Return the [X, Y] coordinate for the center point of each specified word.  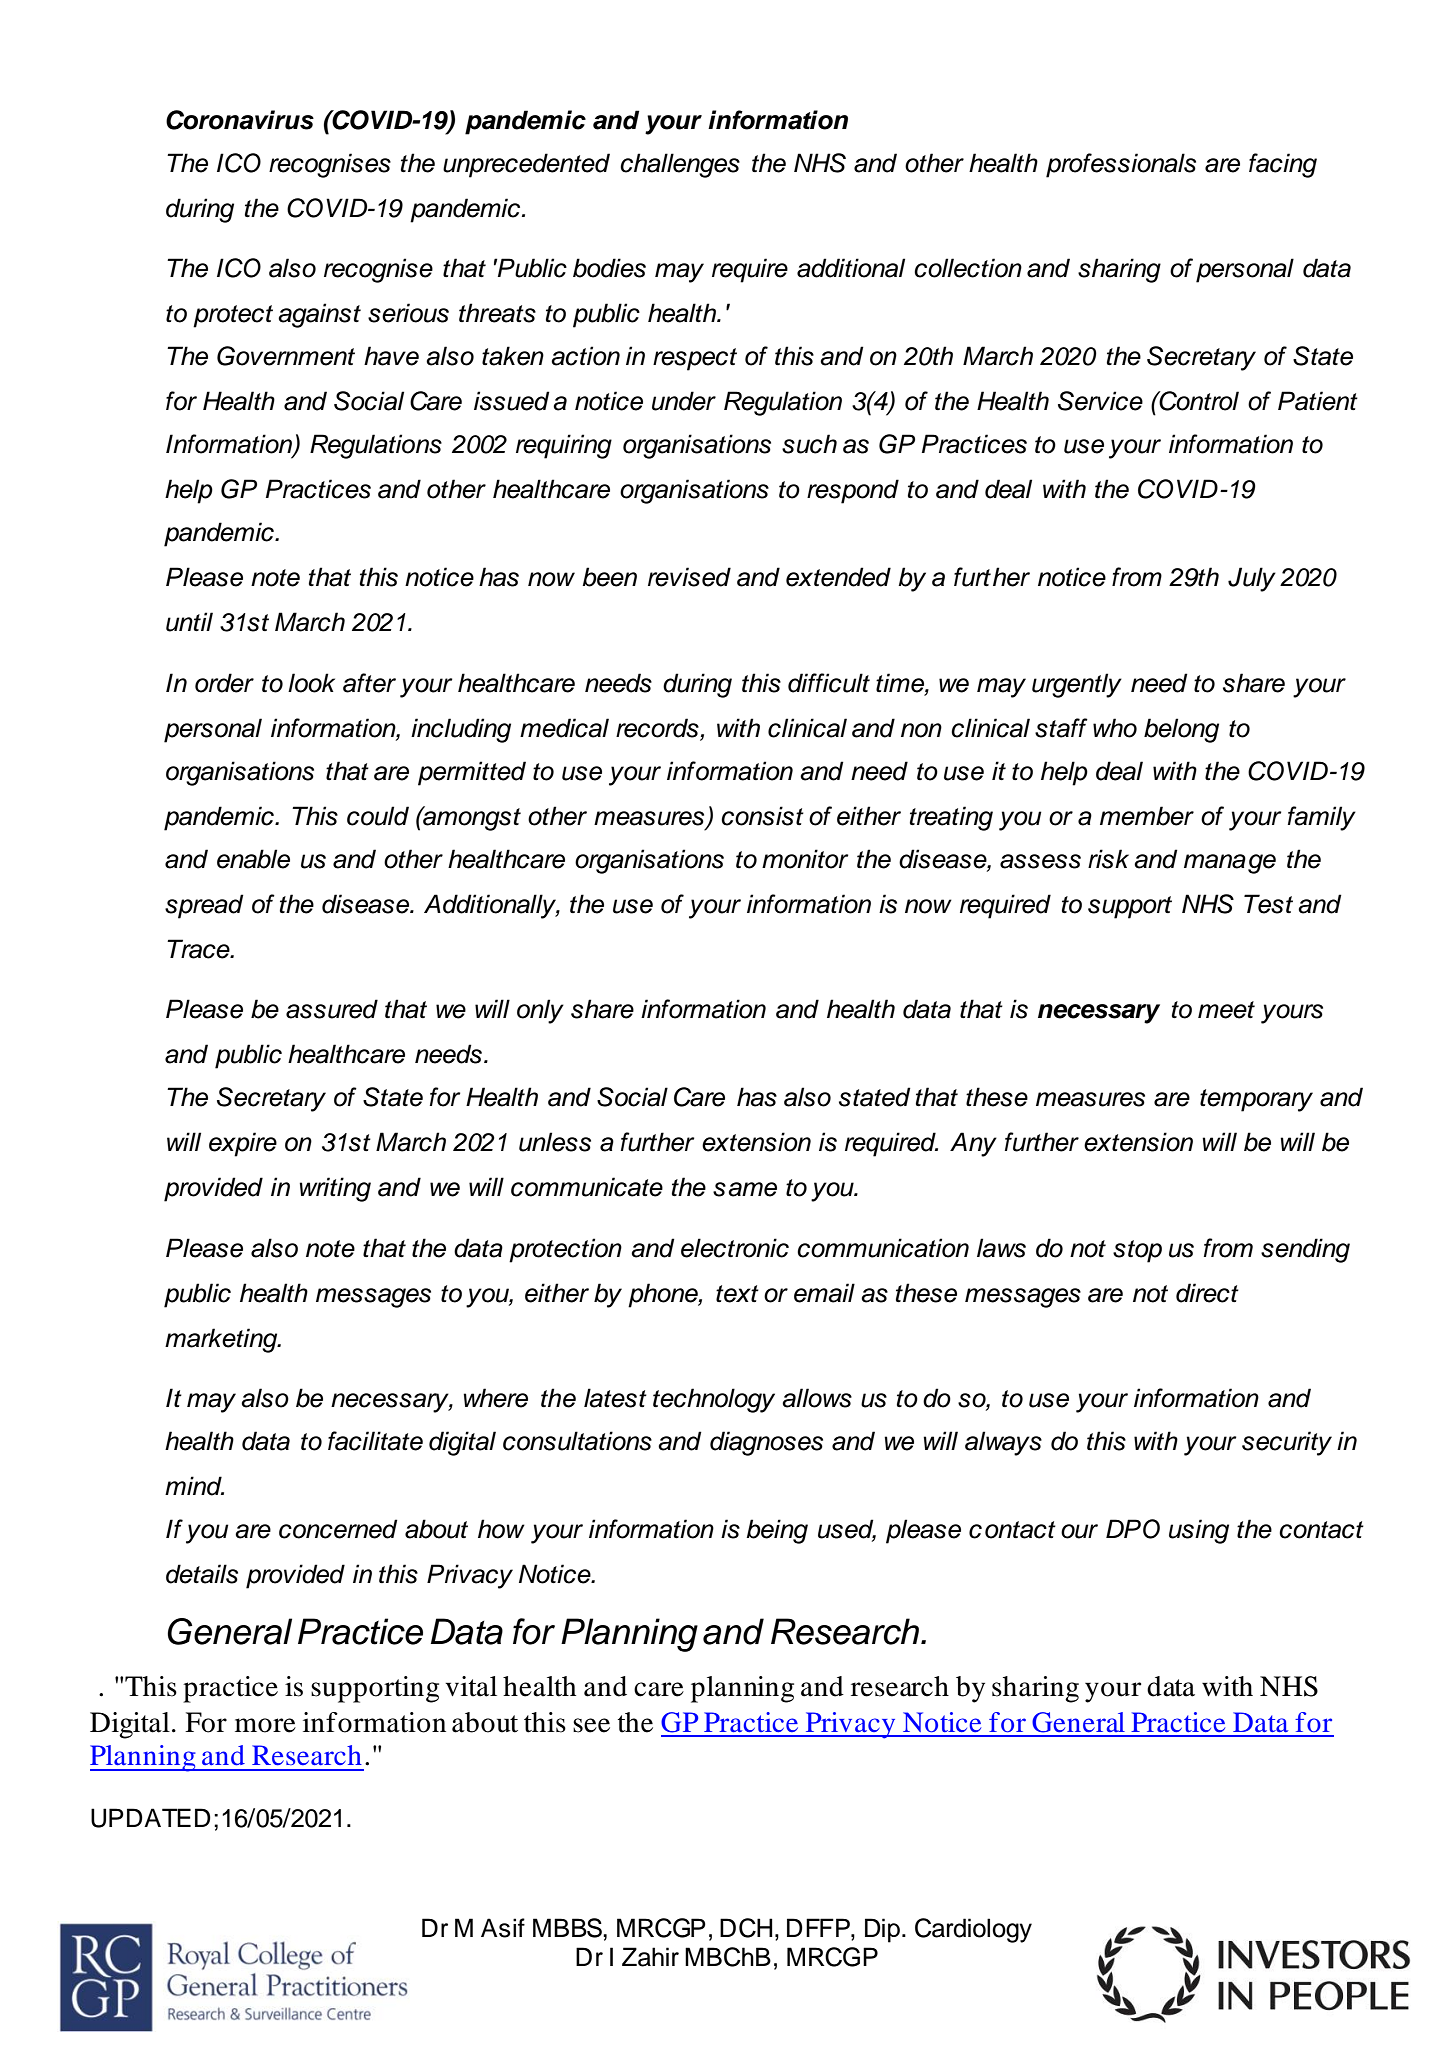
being [777, 1531]
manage [1230, 864]
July [1252, 579]
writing [335, 1189]
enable [253, 859]
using [1199, 1531]
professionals [1121, 165]
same [745, 1189]
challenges [680, 165]
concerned [338, 1529]
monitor [805, 859]
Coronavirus [240, 120]
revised [689, 577]
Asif [503, 1928]
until [189, 622]
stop [1137, 1251]
